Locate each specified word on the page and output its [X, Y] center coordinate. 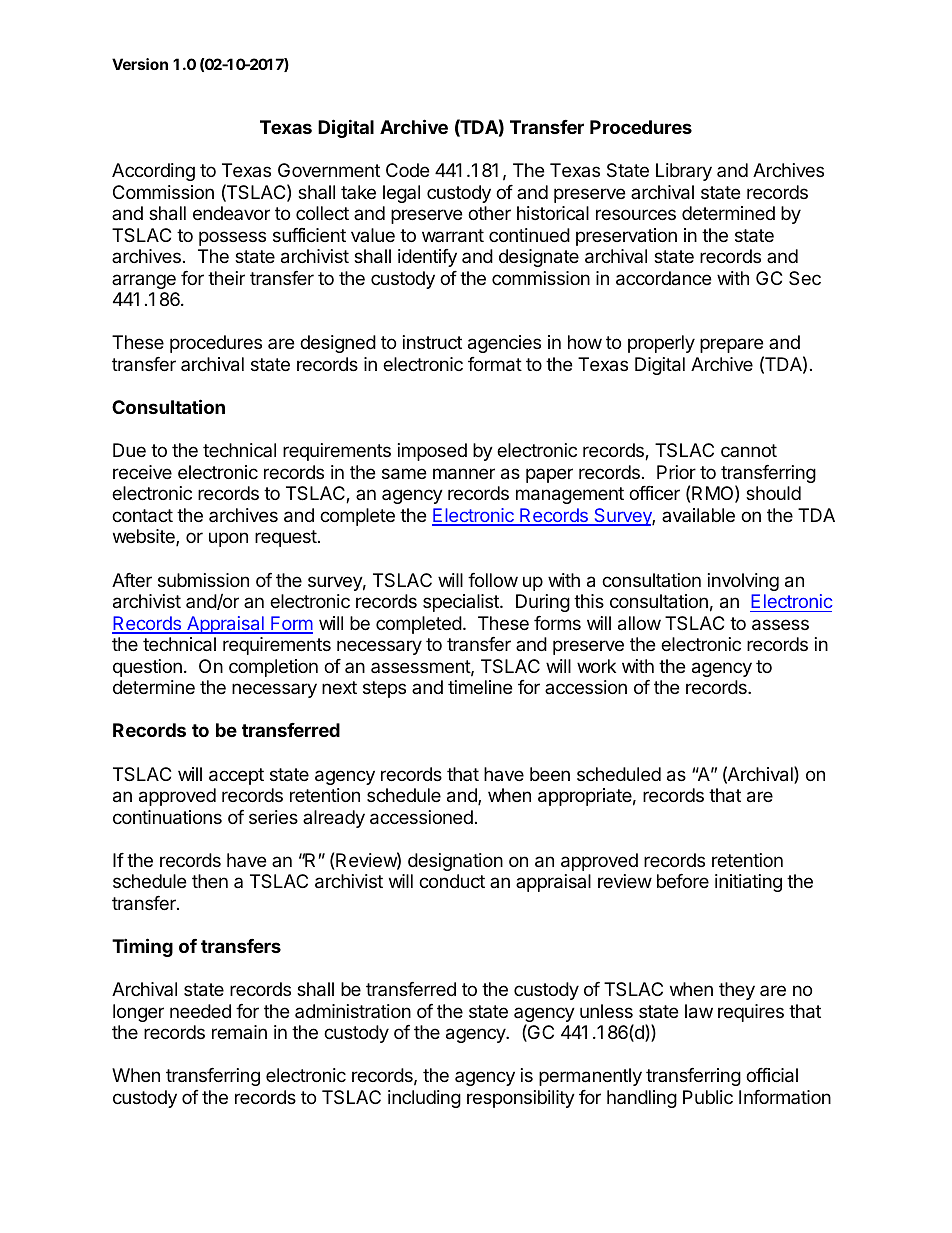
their [226, 278]
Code [407, 170]
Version [140, 64]
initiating [748, 883]
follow [493, 580]
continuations [167, 817]
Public [708, 1097]
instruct [432, 342]
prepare [731, 345]
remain [239, 1032]
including [424, 1099]
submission [203, 580]
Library [684, 172]
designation [455, 862]
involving [743, 582]
